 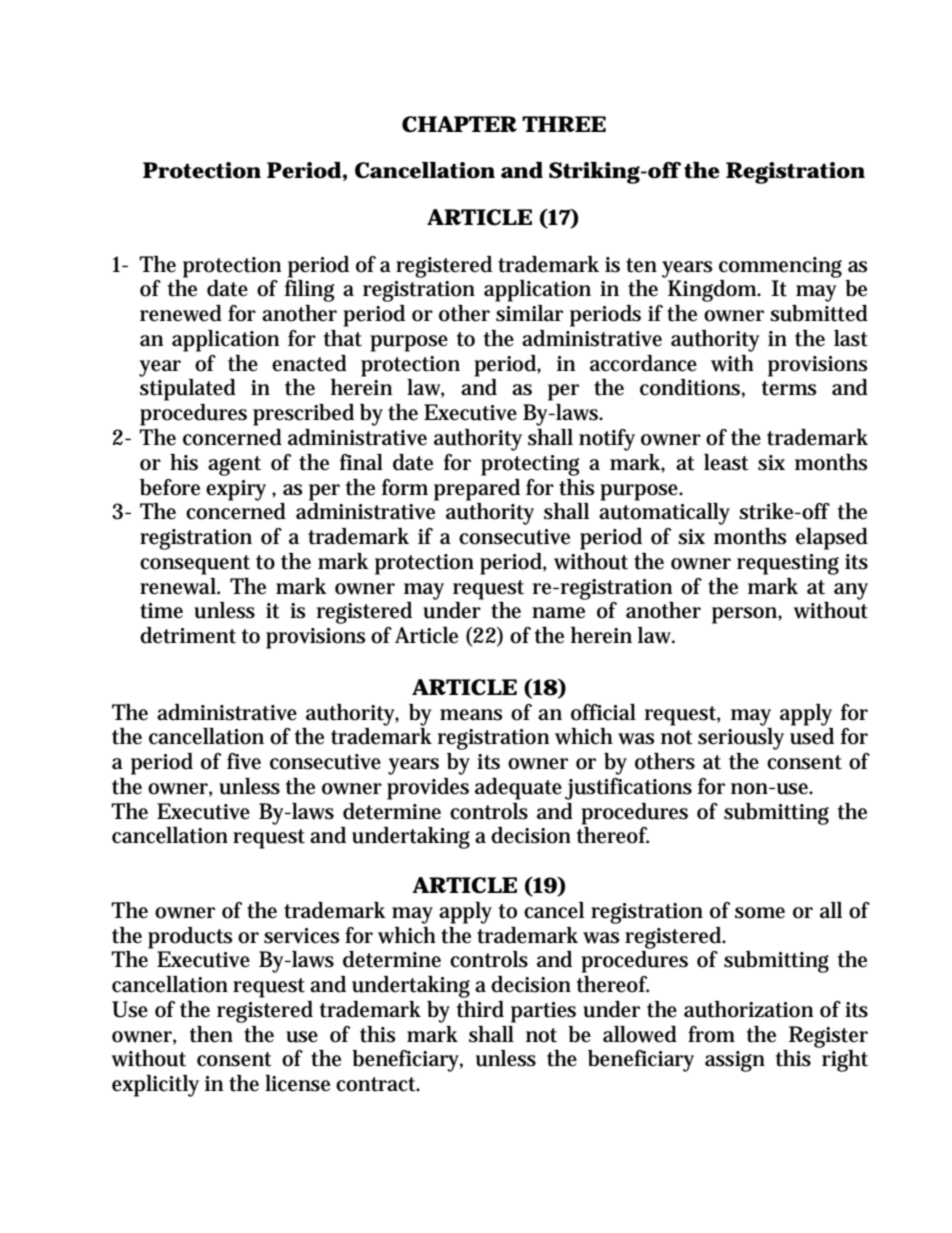 What do you see at coordinates (211, 1034) in the screenshot?
I see `then` at bounding box center [211, 1034].
